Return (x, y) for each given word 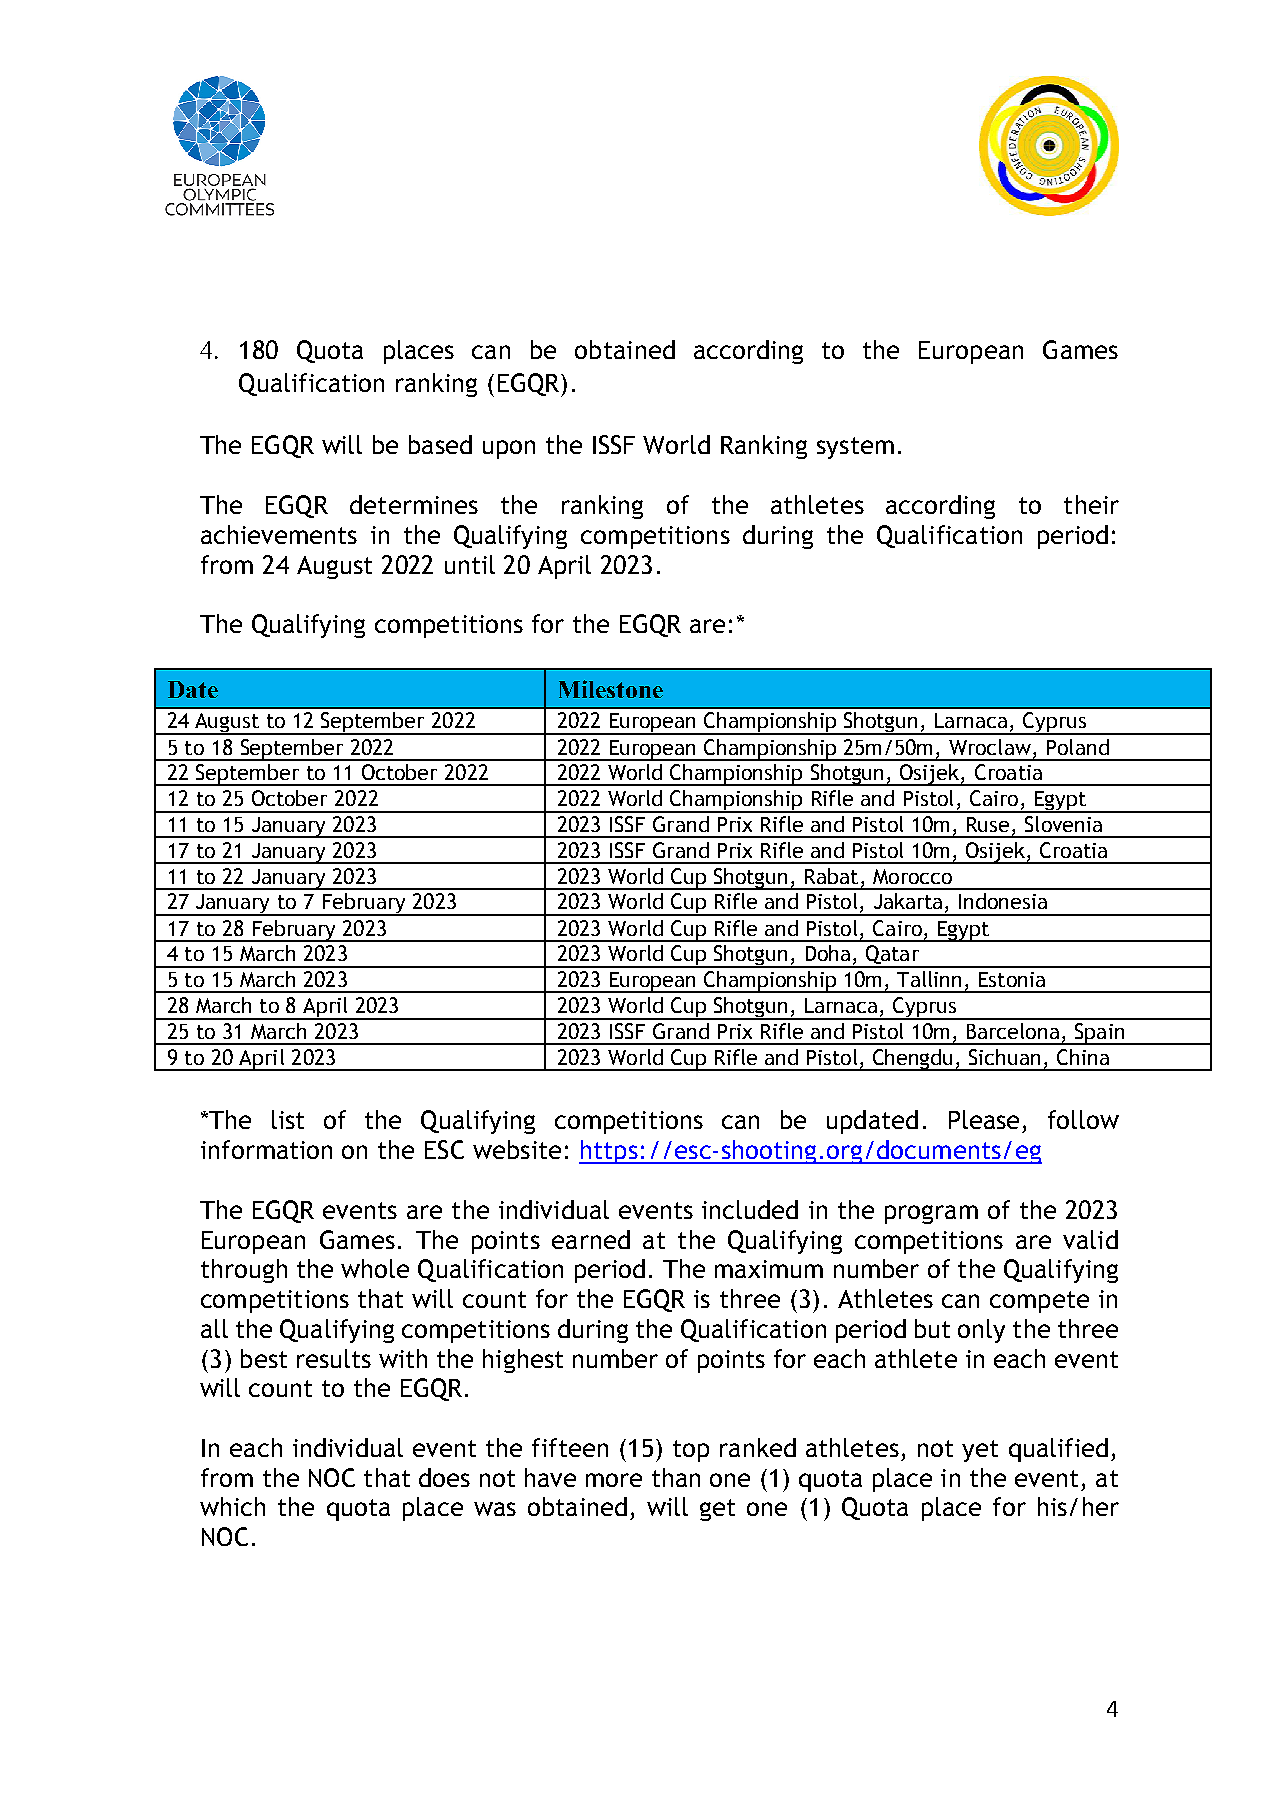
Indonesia (1003, 901)
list (288, 1119)
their (1091, 504)
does (444, 1477)
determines (414, 504)
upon (509, 449)
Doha (828, 953)
